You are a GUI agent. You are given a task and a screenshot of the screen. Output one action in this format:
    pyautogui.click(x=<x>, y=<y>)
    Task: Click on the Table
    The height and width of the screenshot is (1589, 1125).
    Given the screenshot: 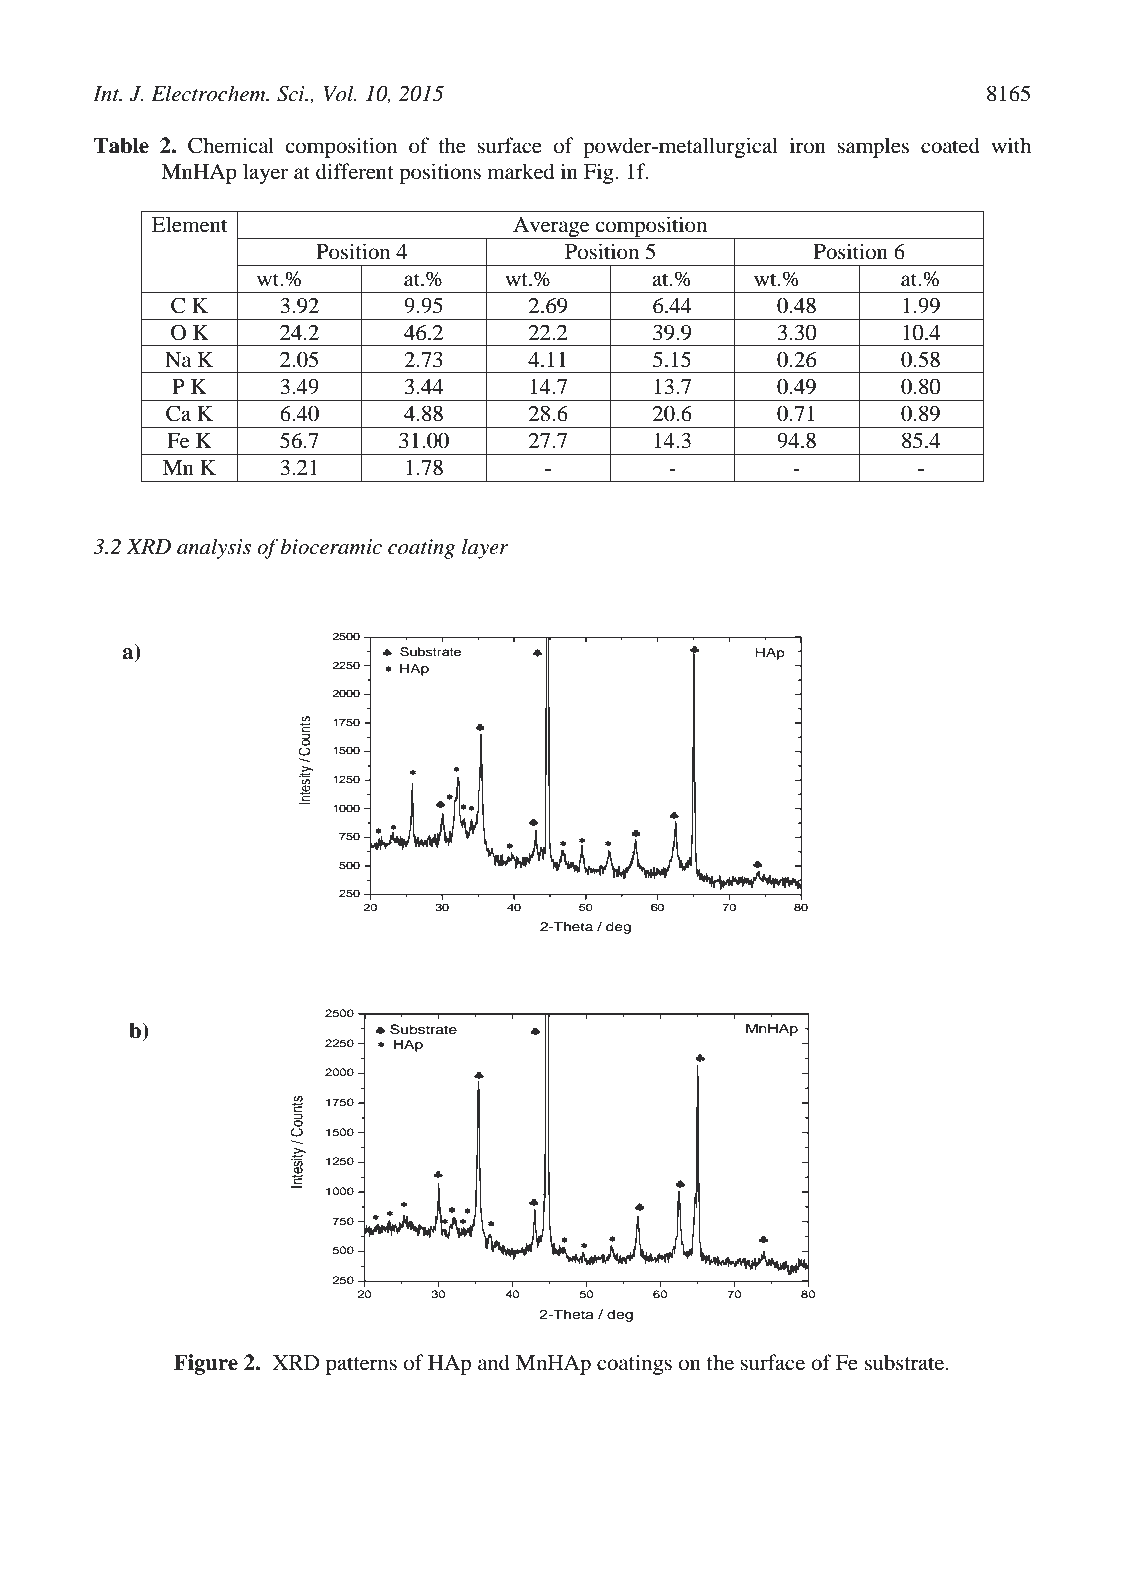 What is the action you would take?
    pyautogui.click(x=121, y=145)
